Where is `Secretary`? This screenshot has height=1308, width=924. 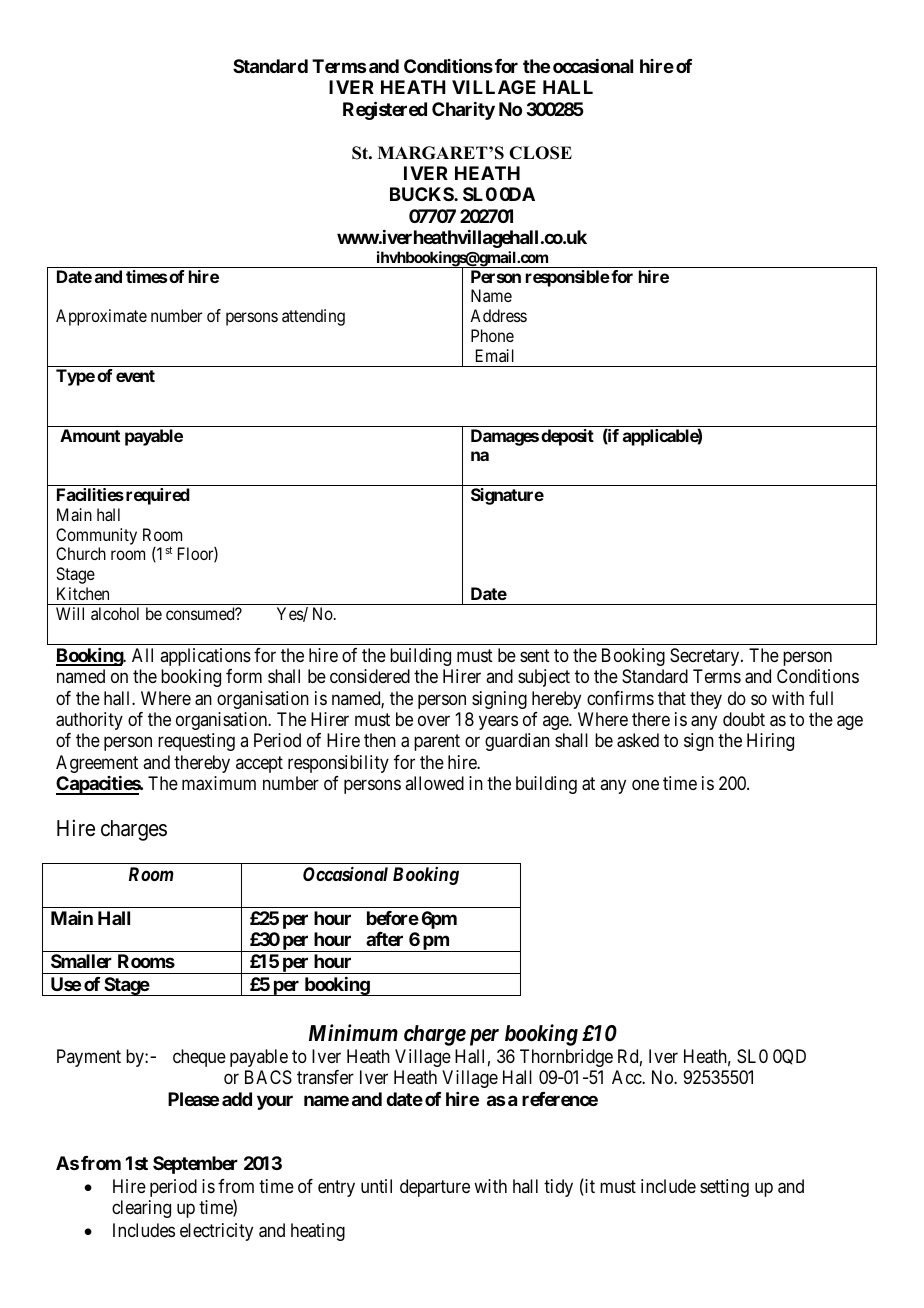
Secretary is located at coordinates (706, 657).
